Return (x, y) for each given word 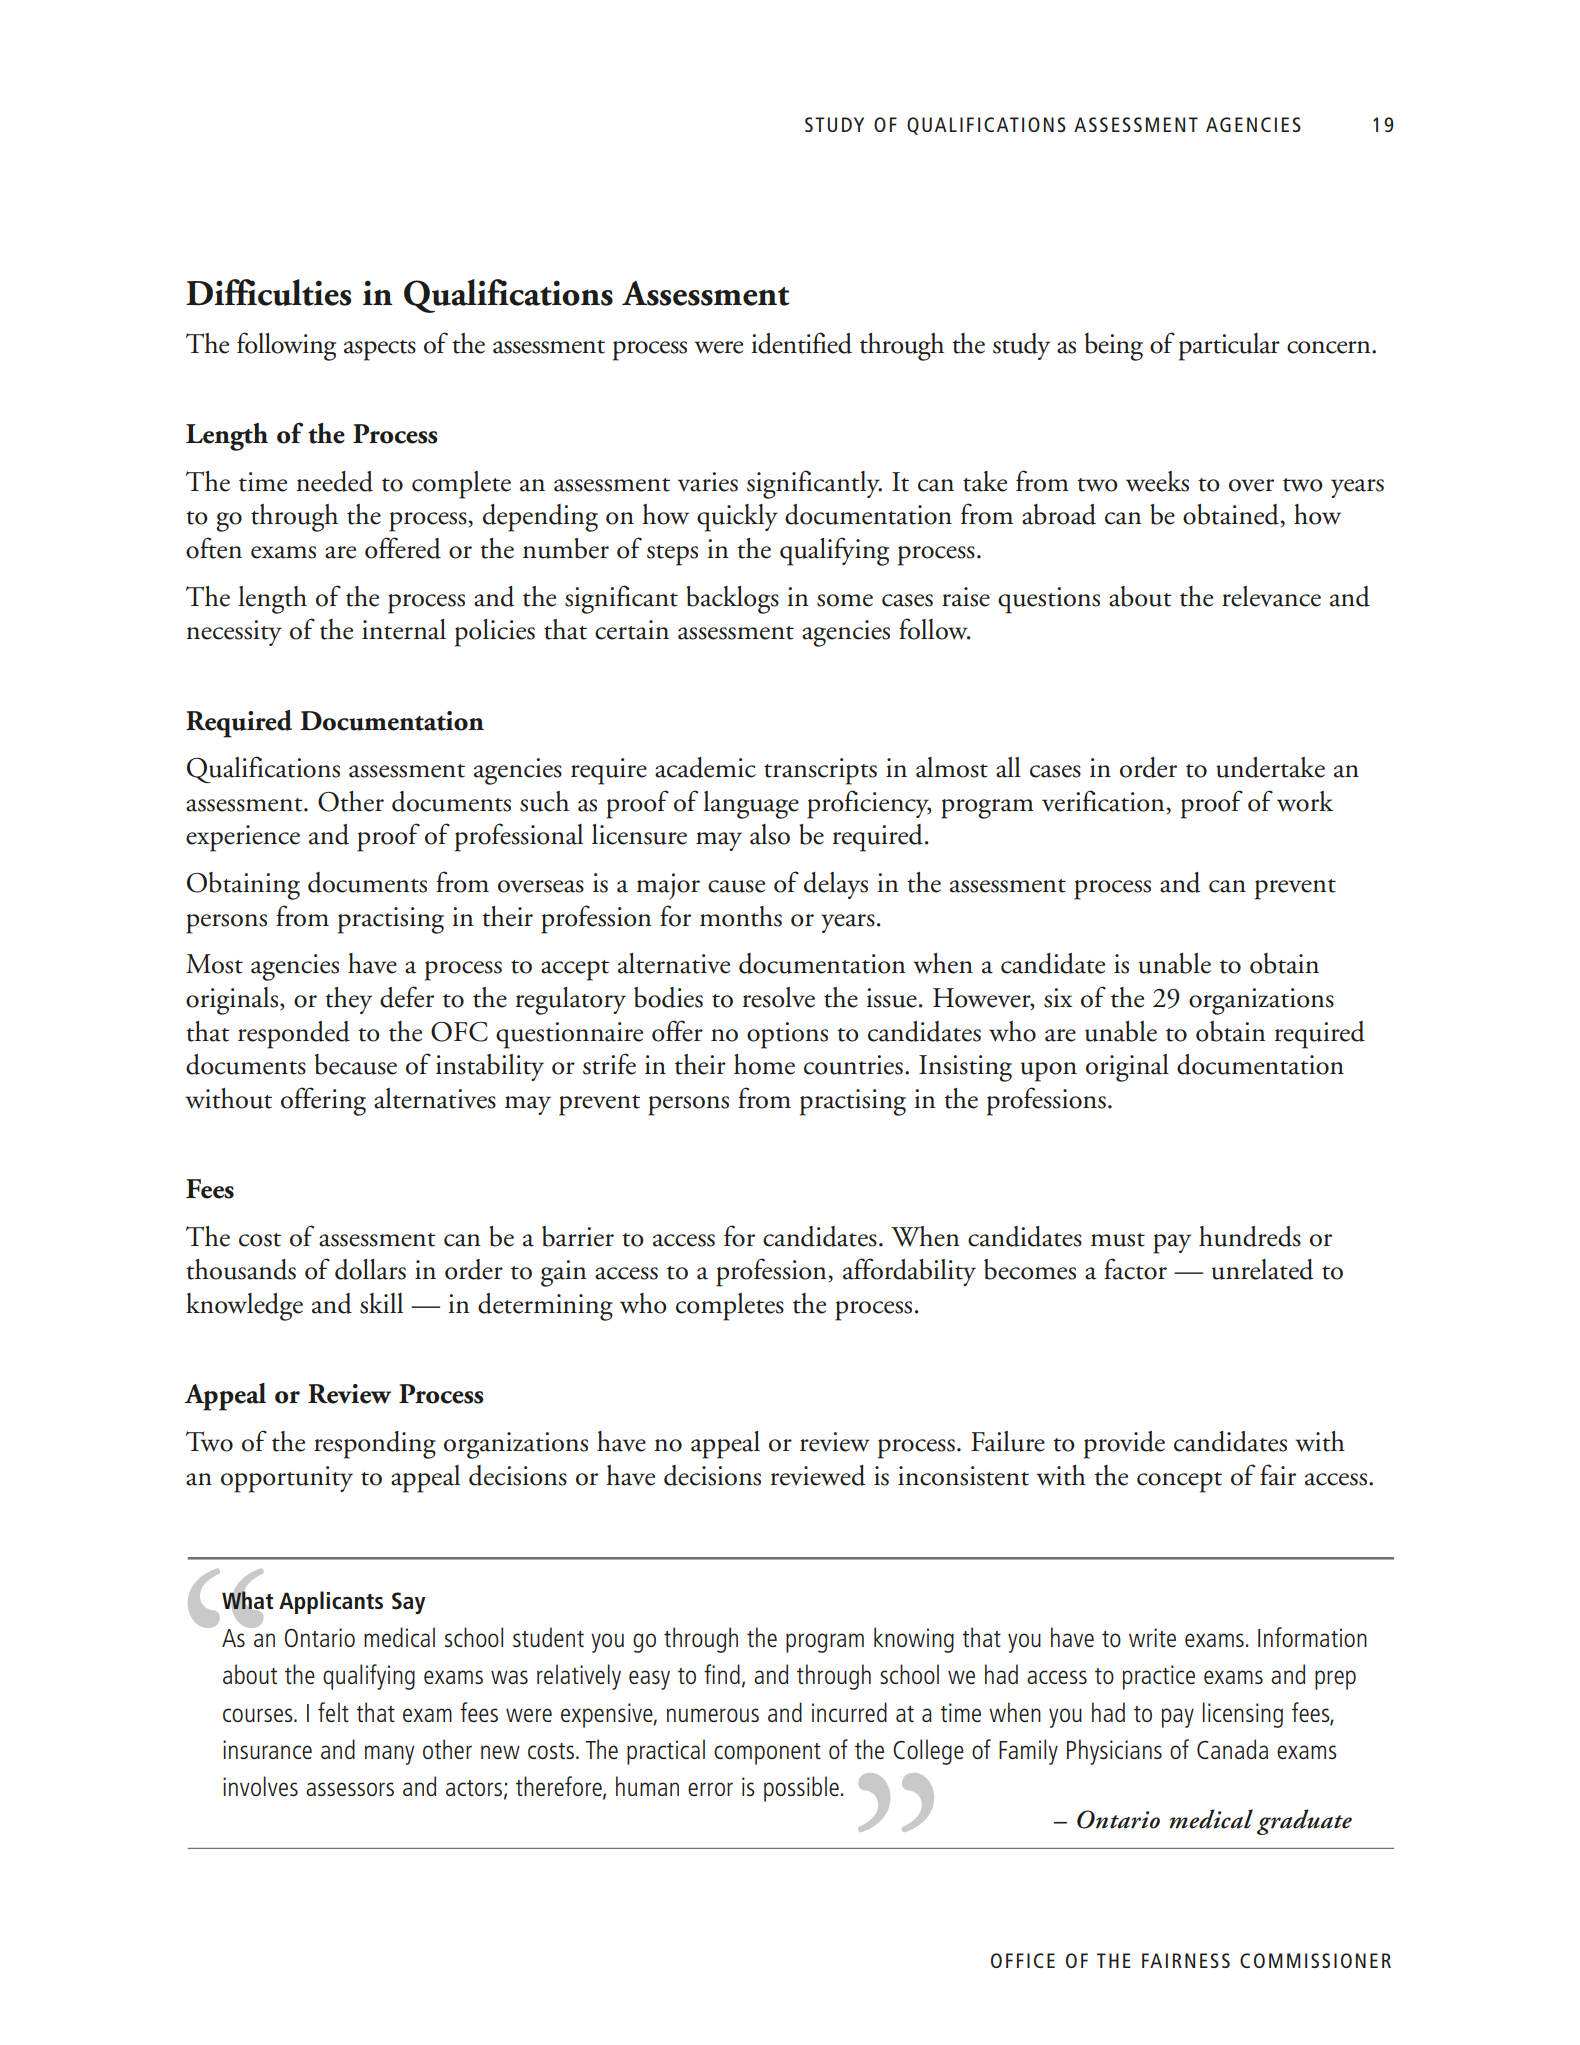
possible (801, 1789)
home (764, 1064)
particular (1229, 347)
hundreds (1250, 1236)
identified (801, 343)
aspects (380, 350)
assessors (350, 1789)
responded (294, 1035)
